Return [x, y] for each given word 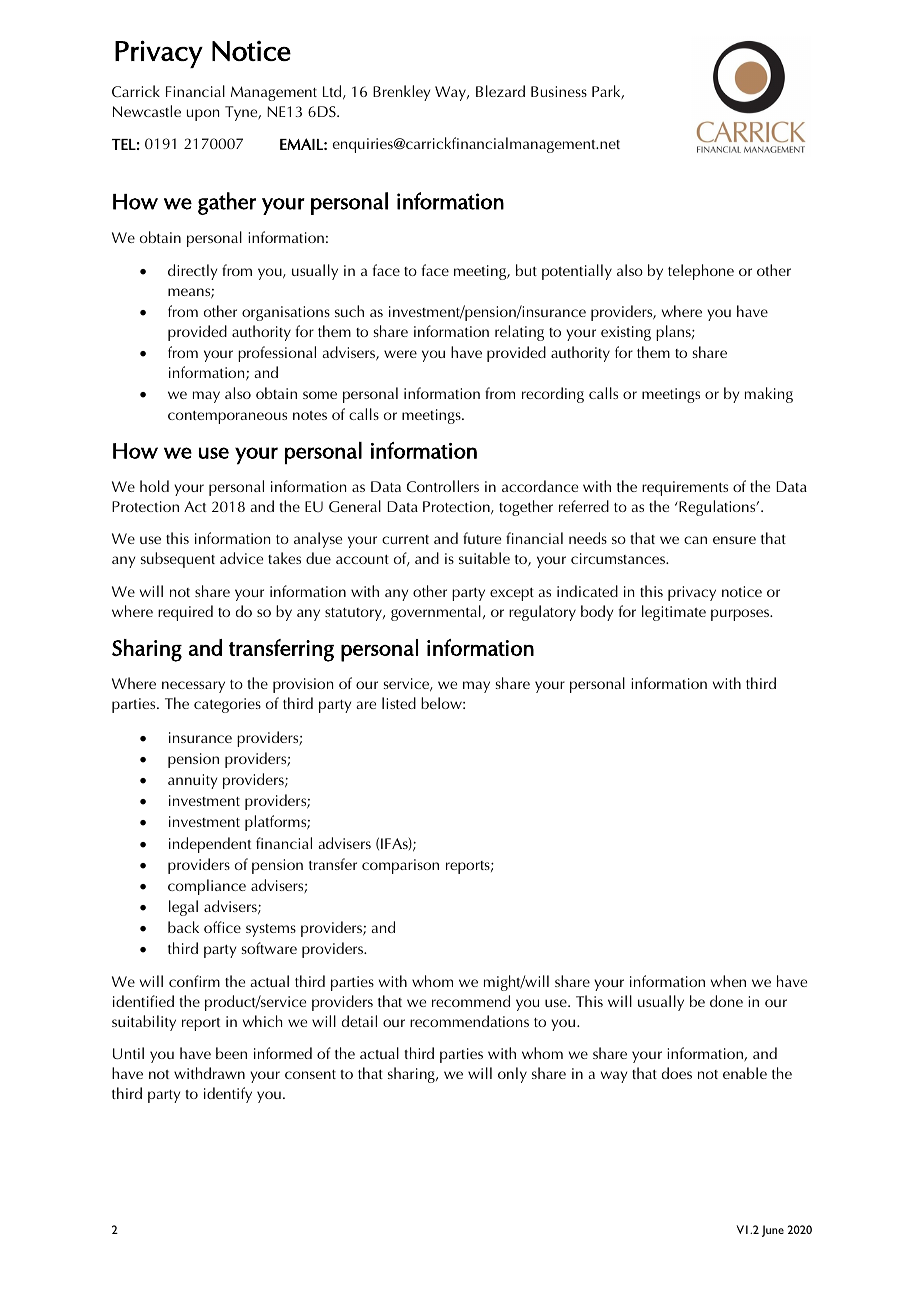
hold [154, 486]
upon [203, 115]
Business [559, 91]
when [728, 981]
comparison [400, 866]
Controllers [443, 486]
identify [228, 1095]
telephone [701, 272]
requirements [685, 488]
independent [210, 845]
